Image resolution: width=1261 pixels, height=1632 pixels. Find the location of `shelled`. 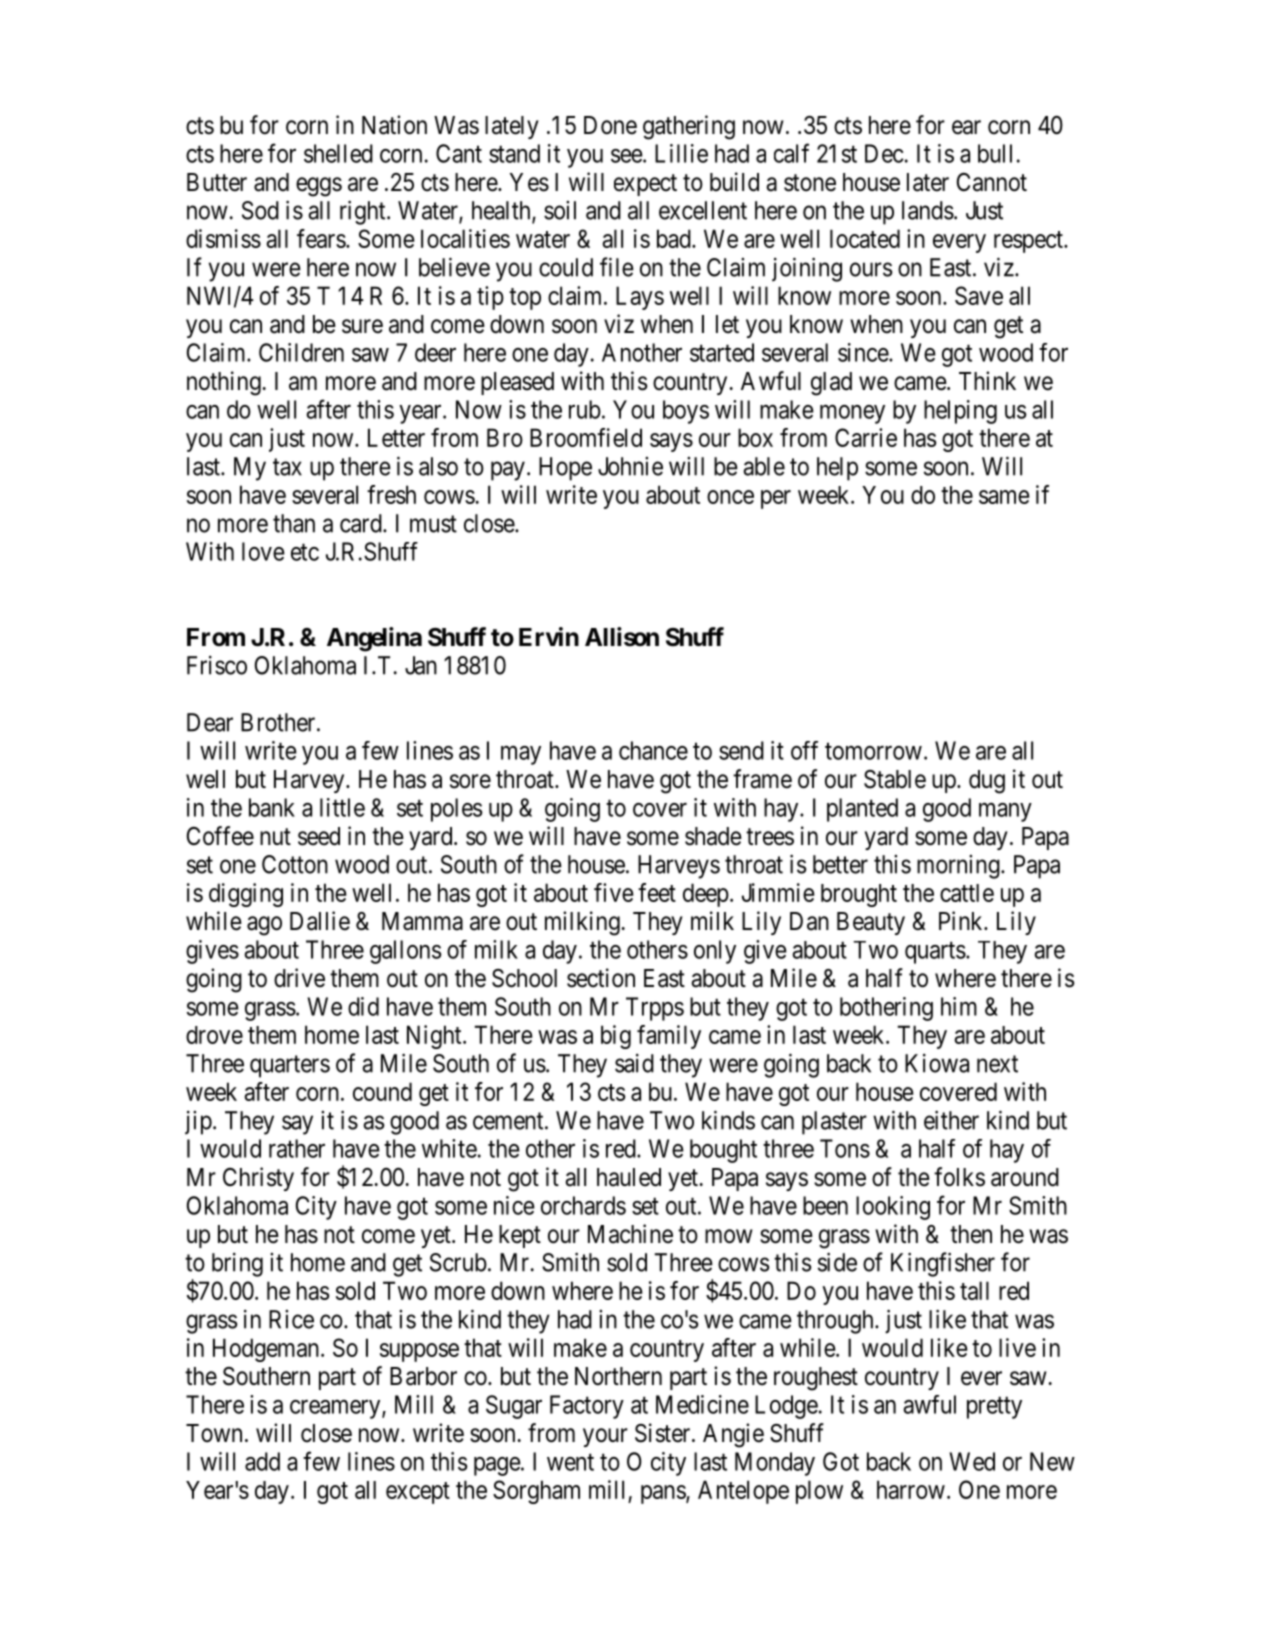

shelled is located at coordinates (338, 153).
